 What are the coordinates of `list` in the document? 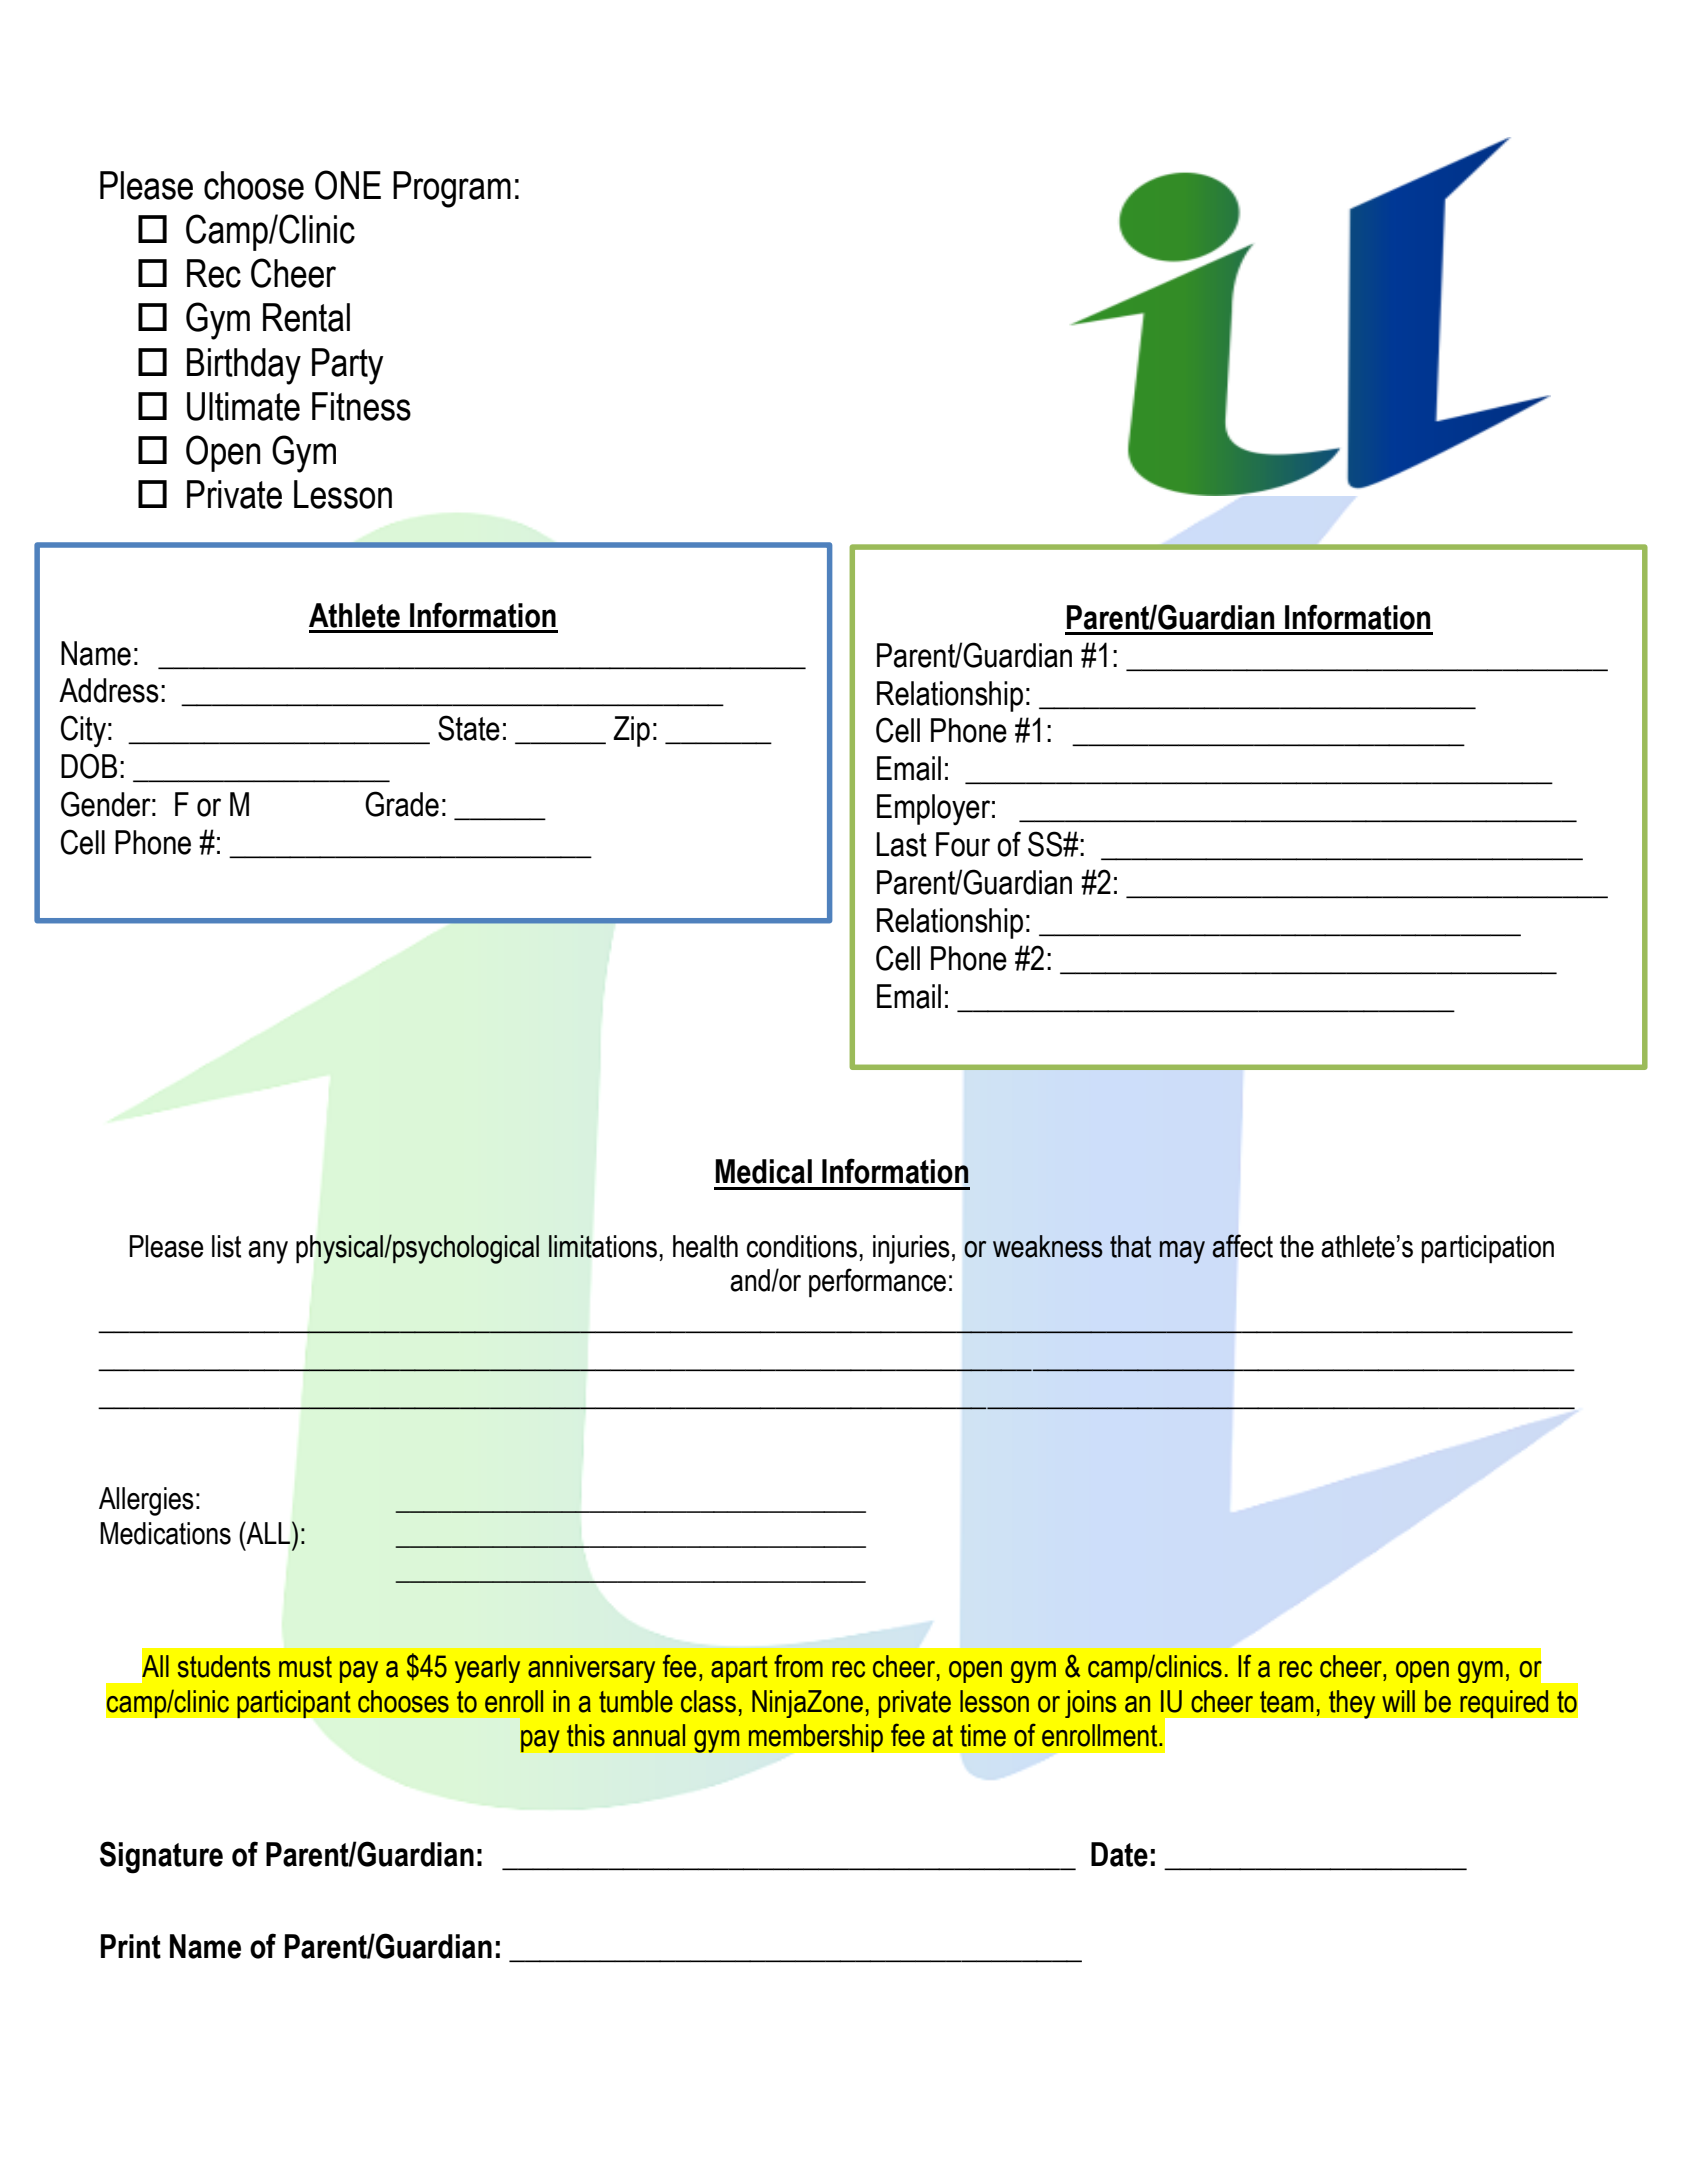 It's located at (226, 1246).
